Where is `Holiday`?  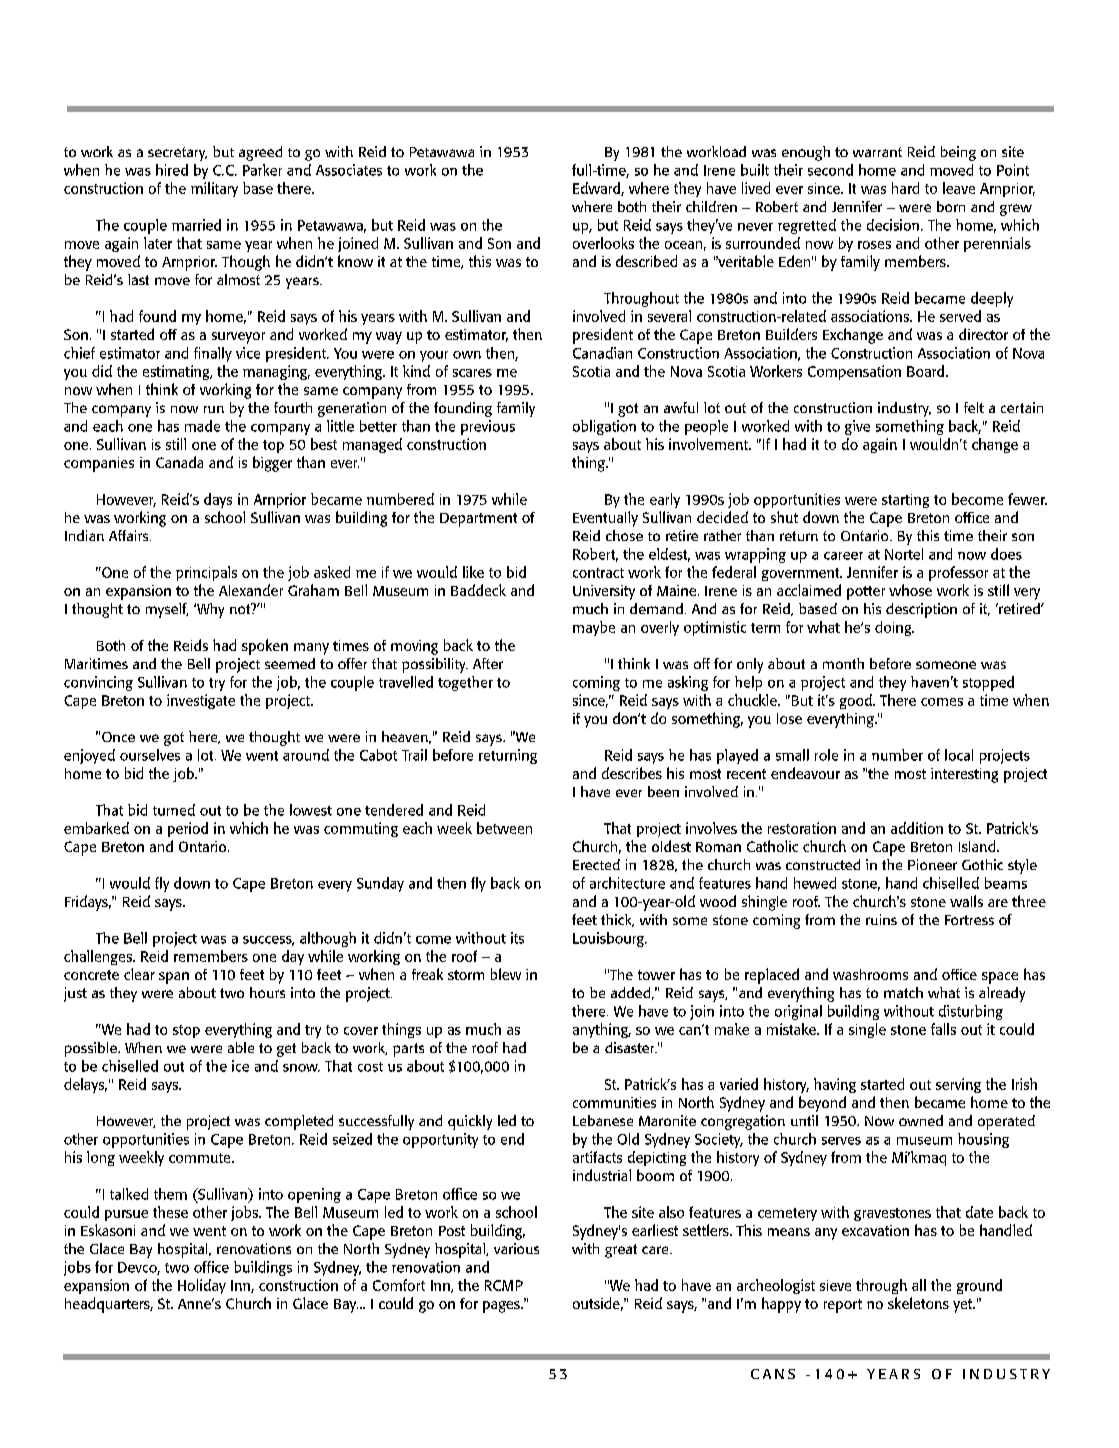 Holiday is located at coordinates (202, 1286).
